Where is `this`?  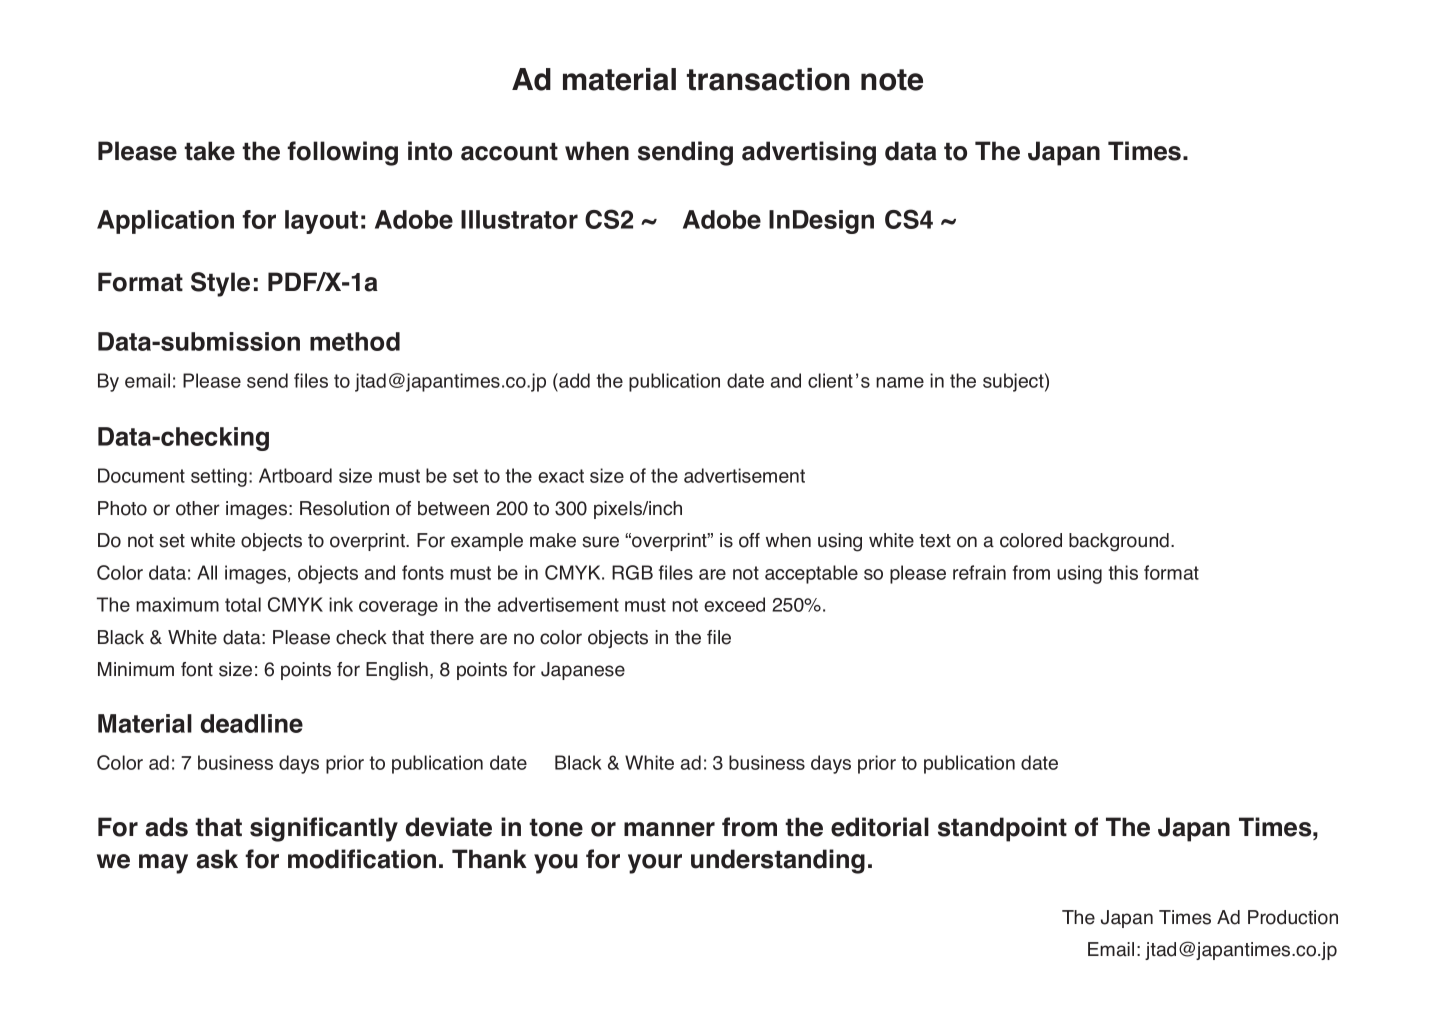 this is located at coordinates (1123, 572).
